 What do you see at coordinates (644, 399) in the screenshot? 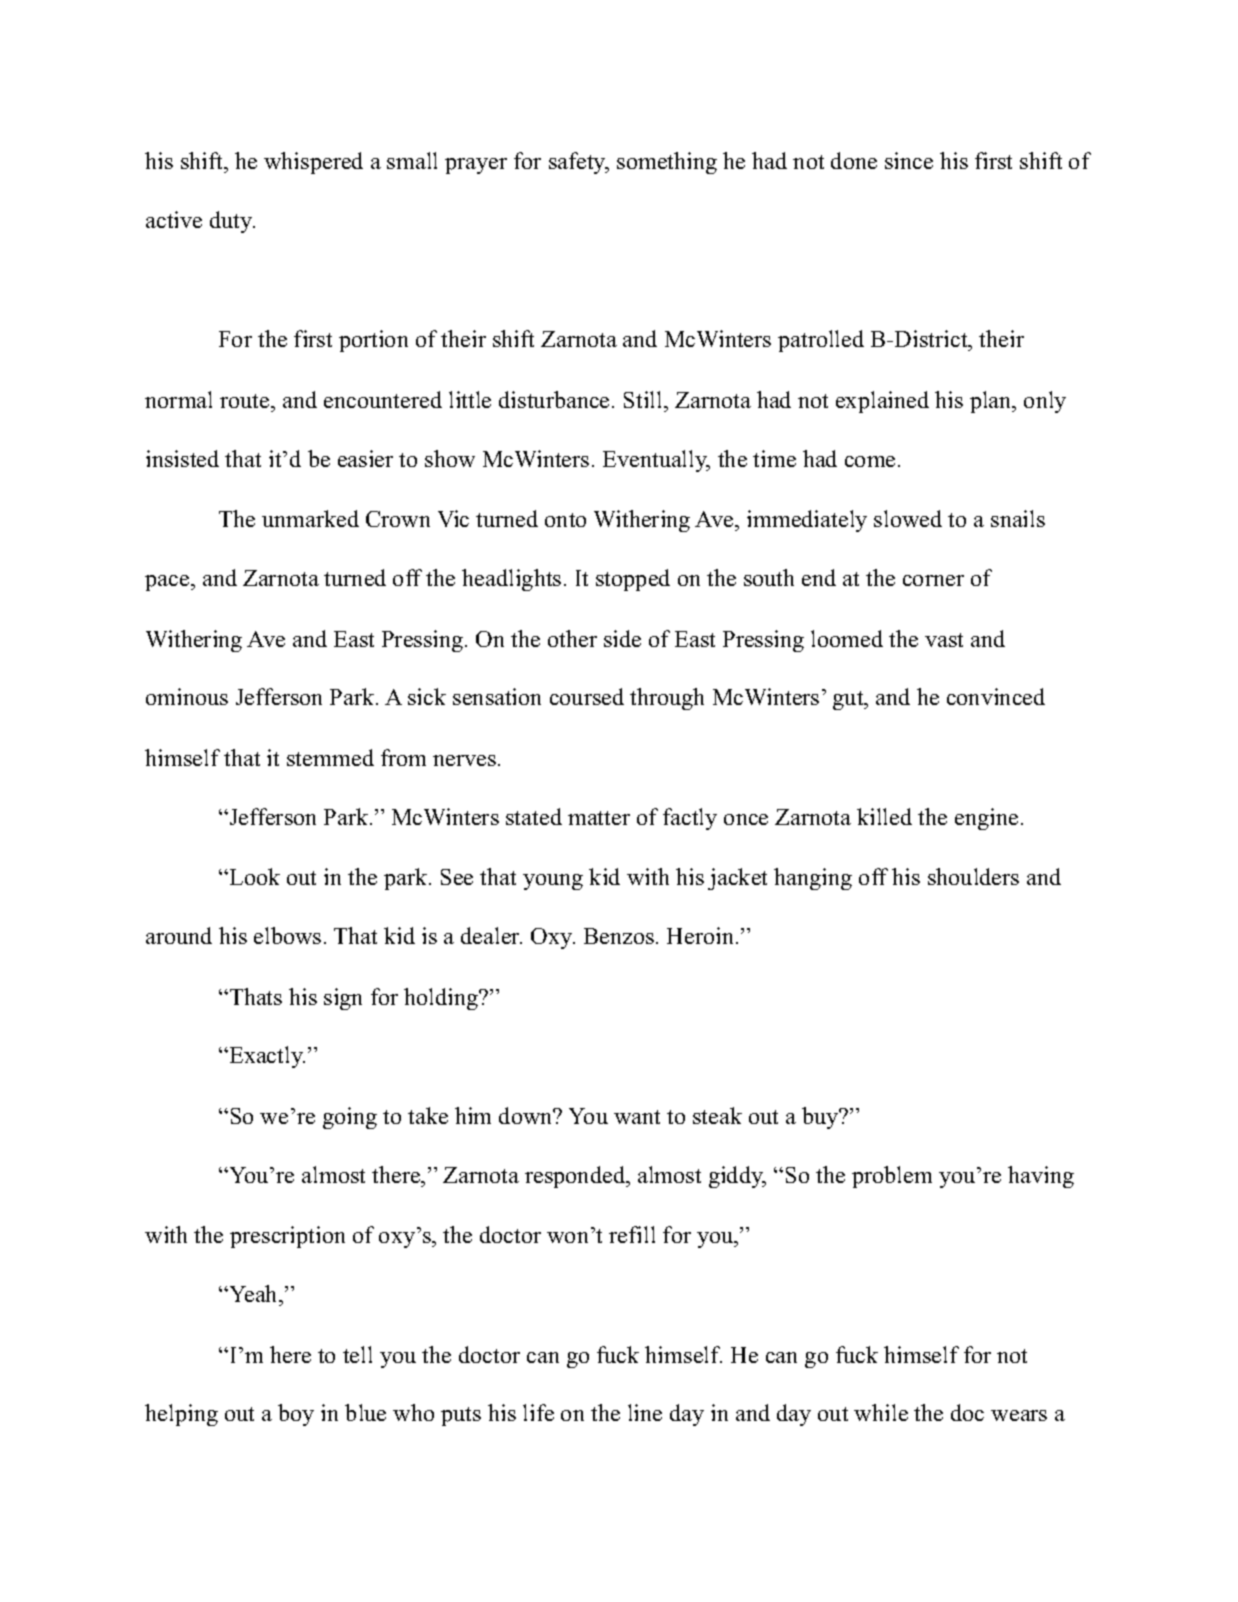
I see `Still` at bounding box center [644, 399].
